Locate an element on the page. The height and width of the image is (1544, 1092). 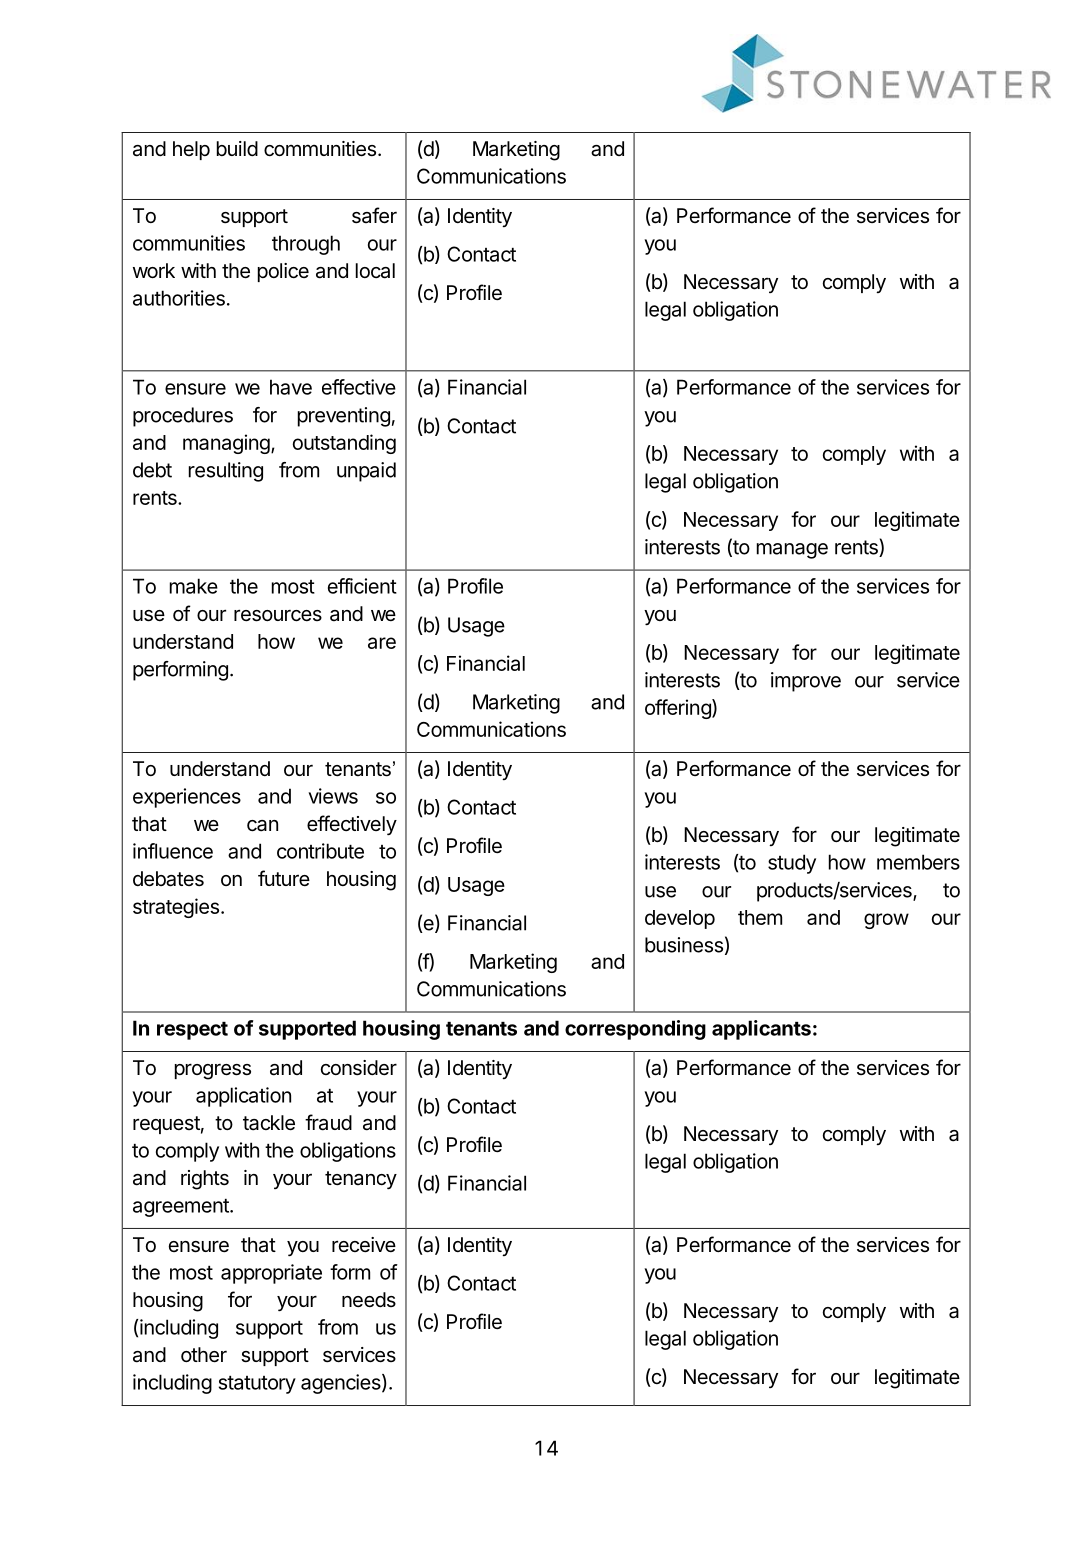
other is located at coordinates (204, 1355).
